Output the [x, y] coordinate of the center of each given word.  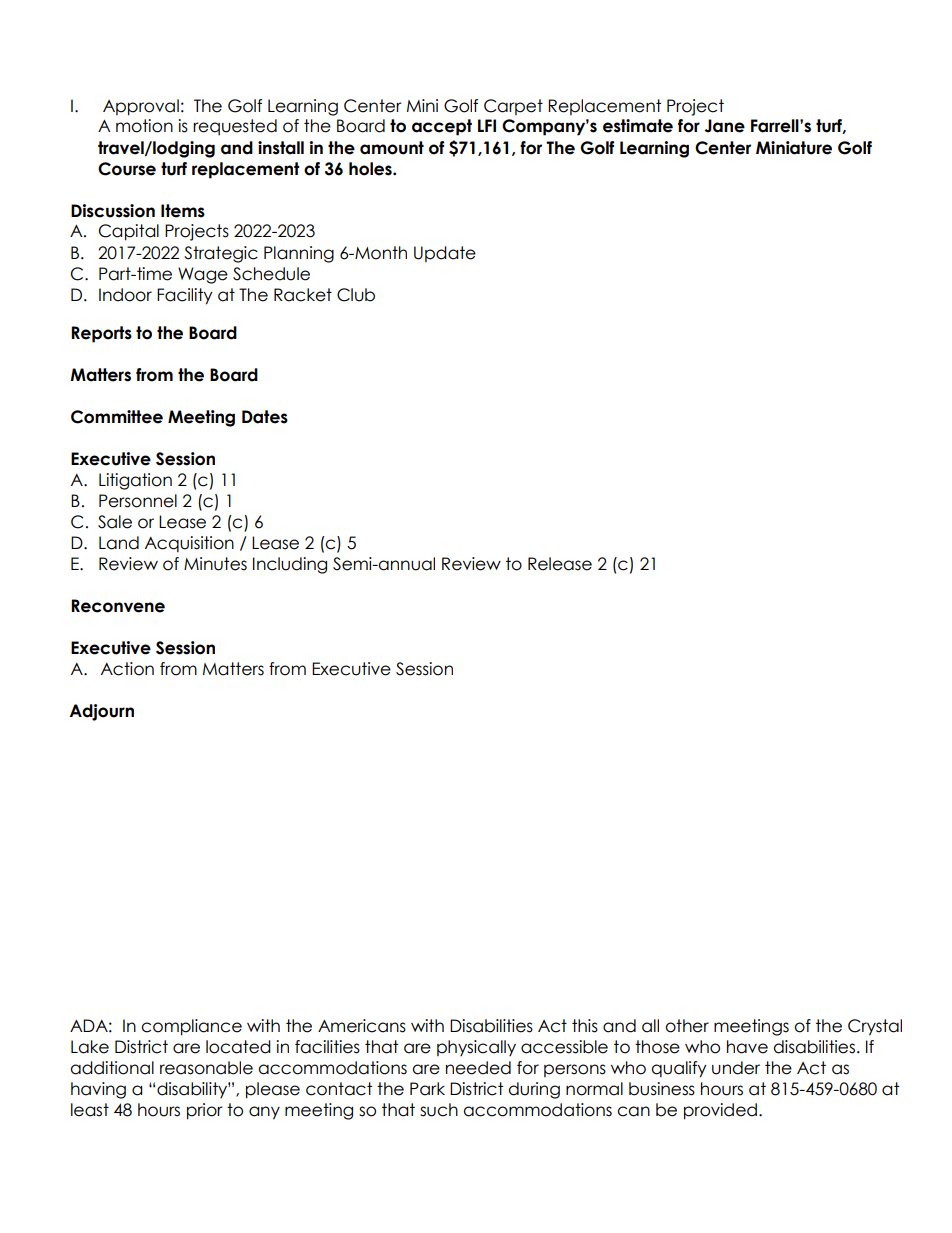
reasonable [206, 1068]
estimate [638, 126]
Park [427, 1089]
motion [144, 126]
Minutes [215, 564]
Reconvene [118, 606]
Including [290, 565]
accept [442, 127]
